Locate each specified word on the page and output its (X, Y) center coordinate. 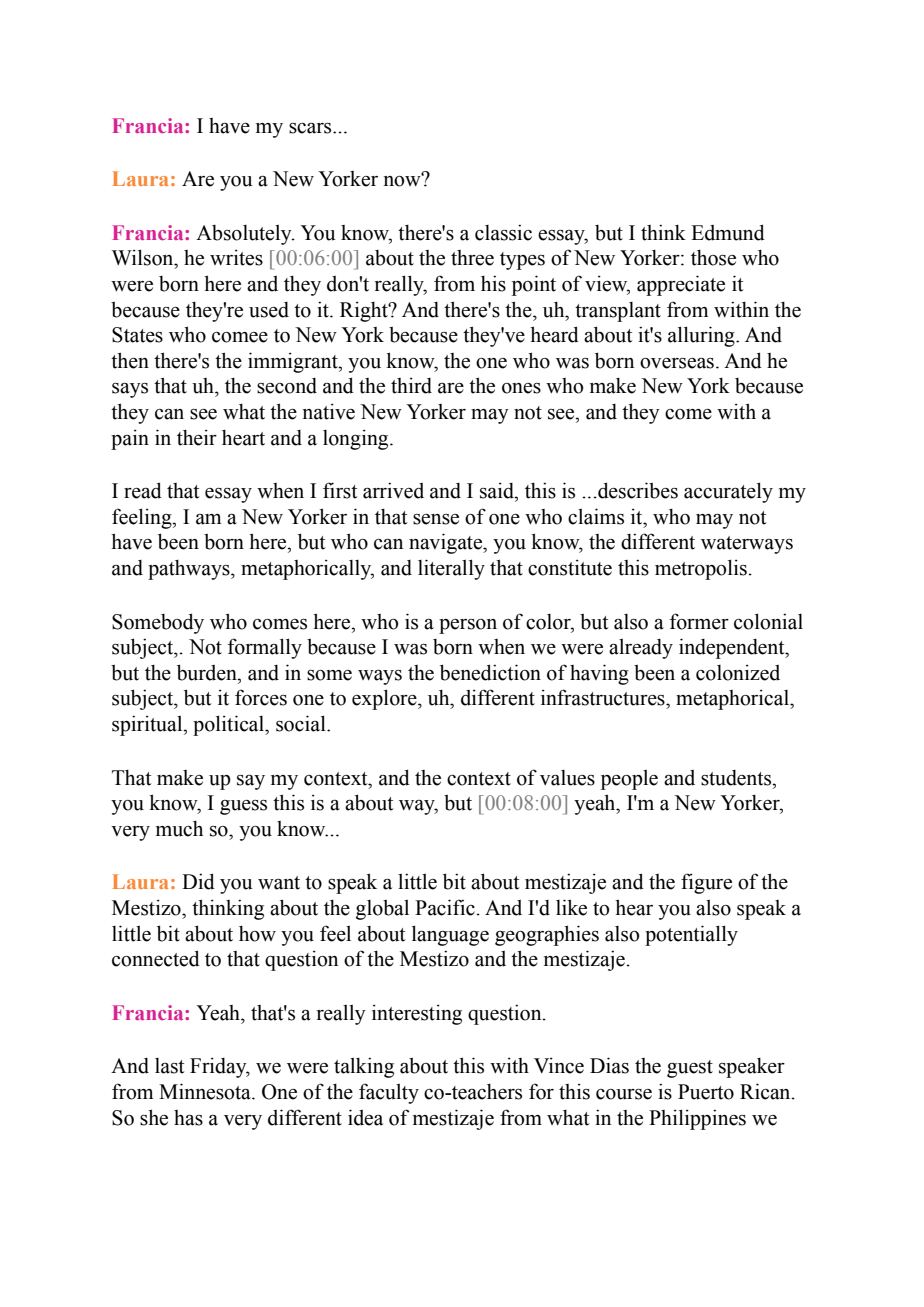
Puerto (706, 1092)
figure (706, 883)
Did (198, 881)
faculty (389, 1093)
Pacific (446, 907)
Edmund (728, 232)
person (468, 626)
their (197, 437)
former (699, 621)
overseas (677, 363)
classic (503, 232)
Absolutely (245, 235)
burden (208, 672)
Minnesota (206, 1091)
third (411, 385)
